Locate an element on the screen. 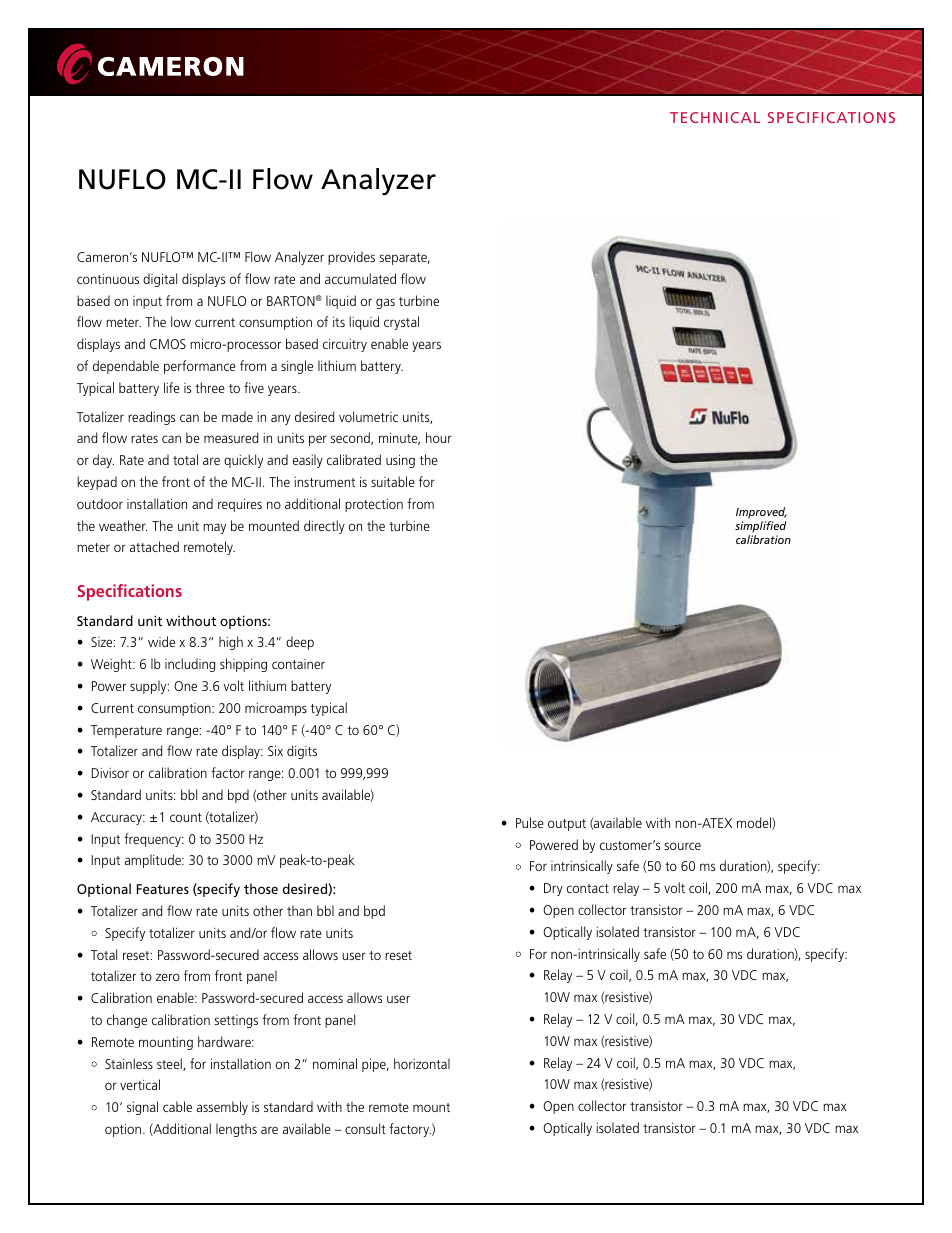 The height and width of the screenshot is (1233, 952). simplified is located at coordinates (760, 528).
